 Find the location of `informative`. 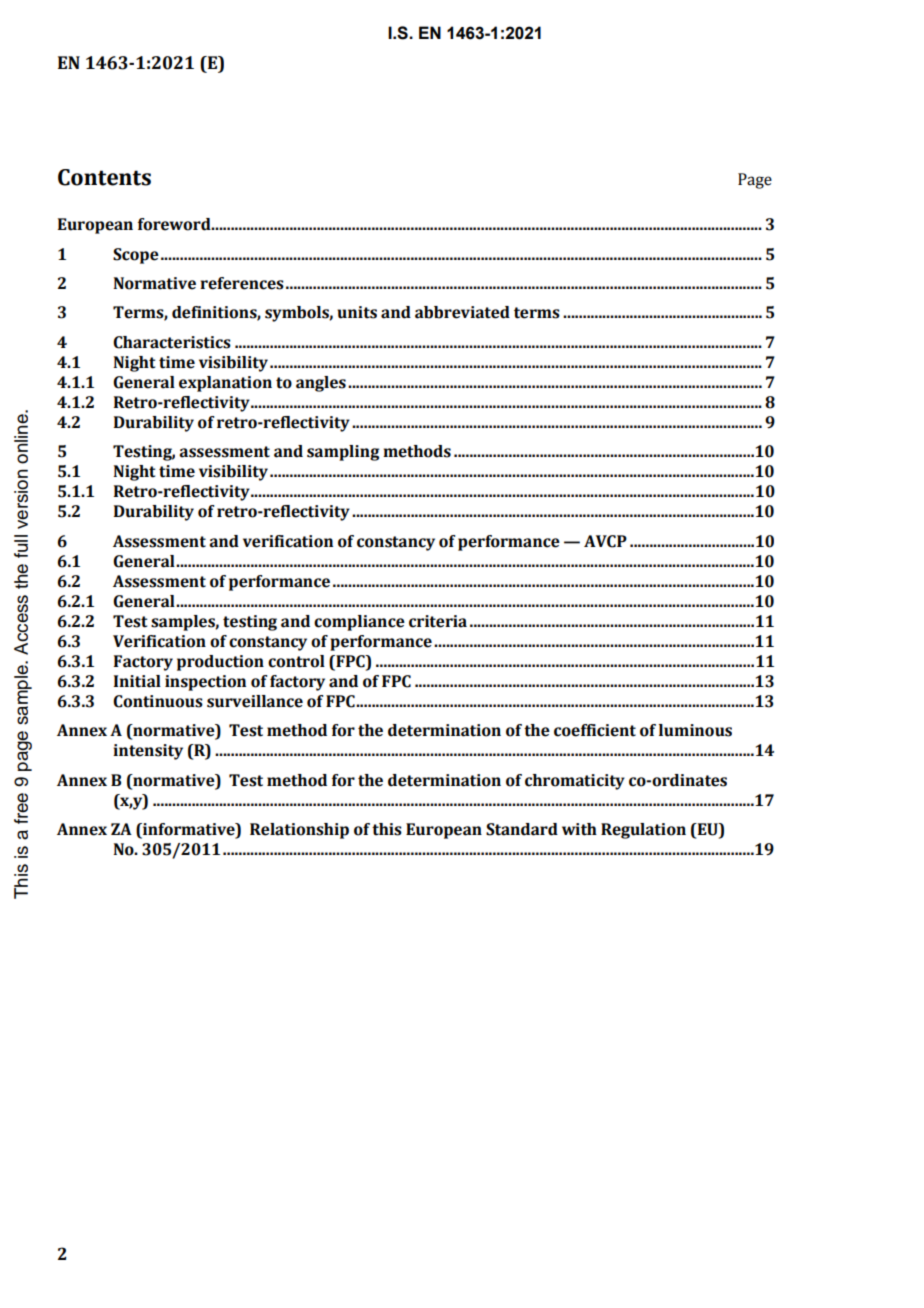

informative is located at coordinates (189, 830).
